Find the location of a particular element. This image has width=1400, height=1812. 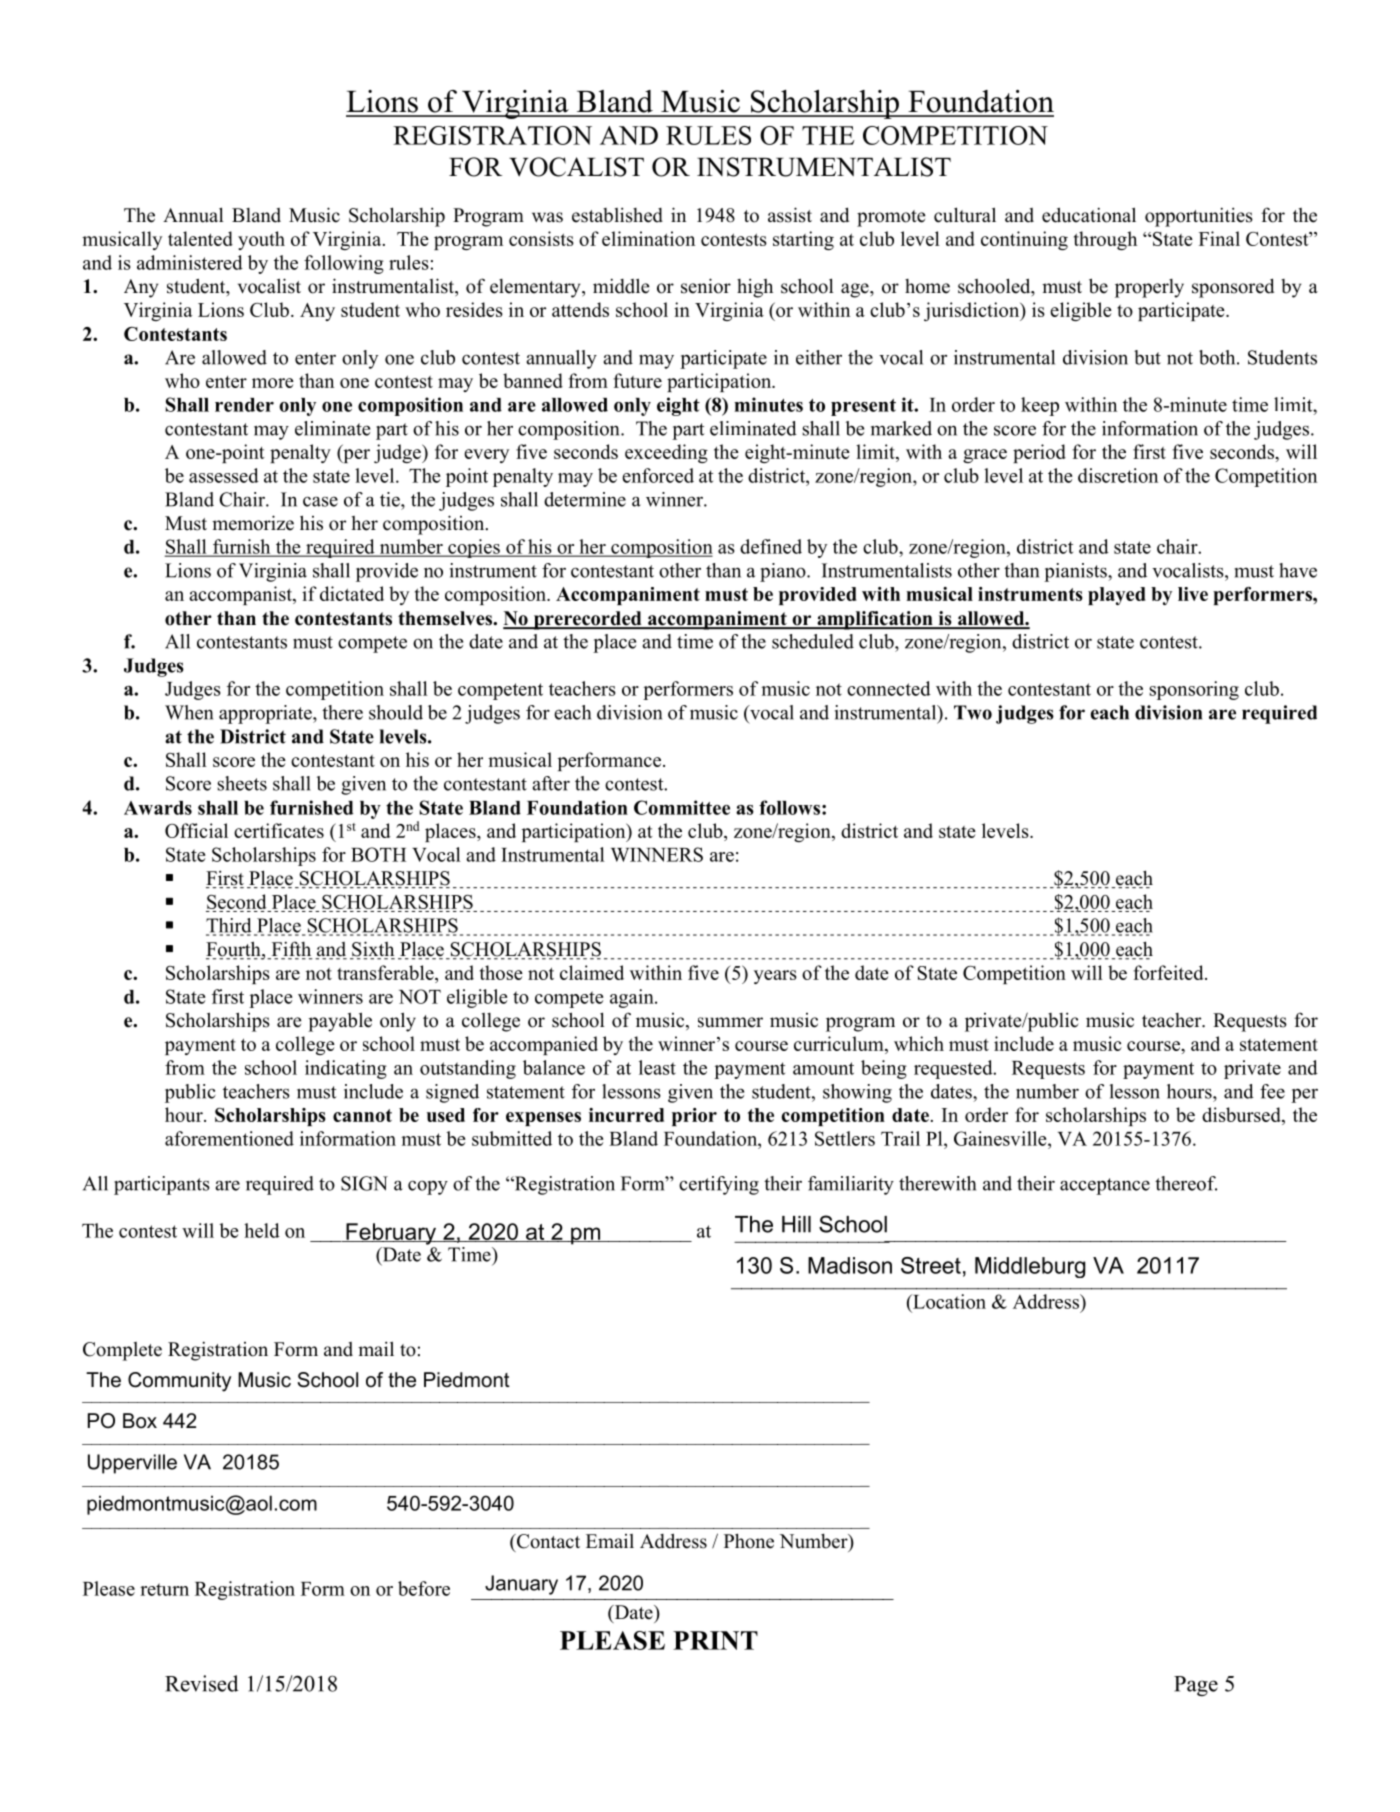

PRINT is located at coordinates (715, 1640).
